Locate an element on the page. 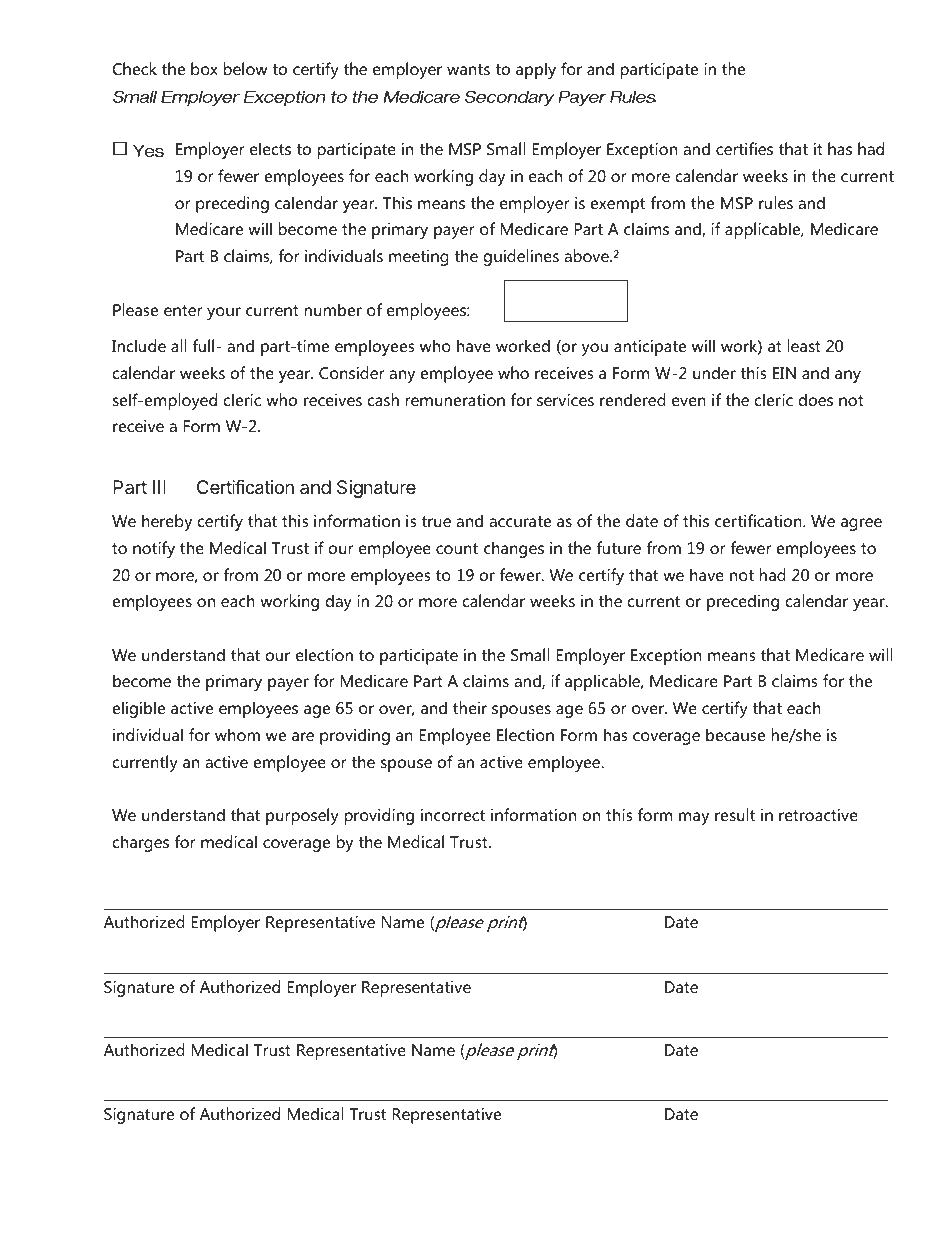 Image resolution: width=952 pixels, height=1233 pixels. box is located at coordinates (204, 68).
